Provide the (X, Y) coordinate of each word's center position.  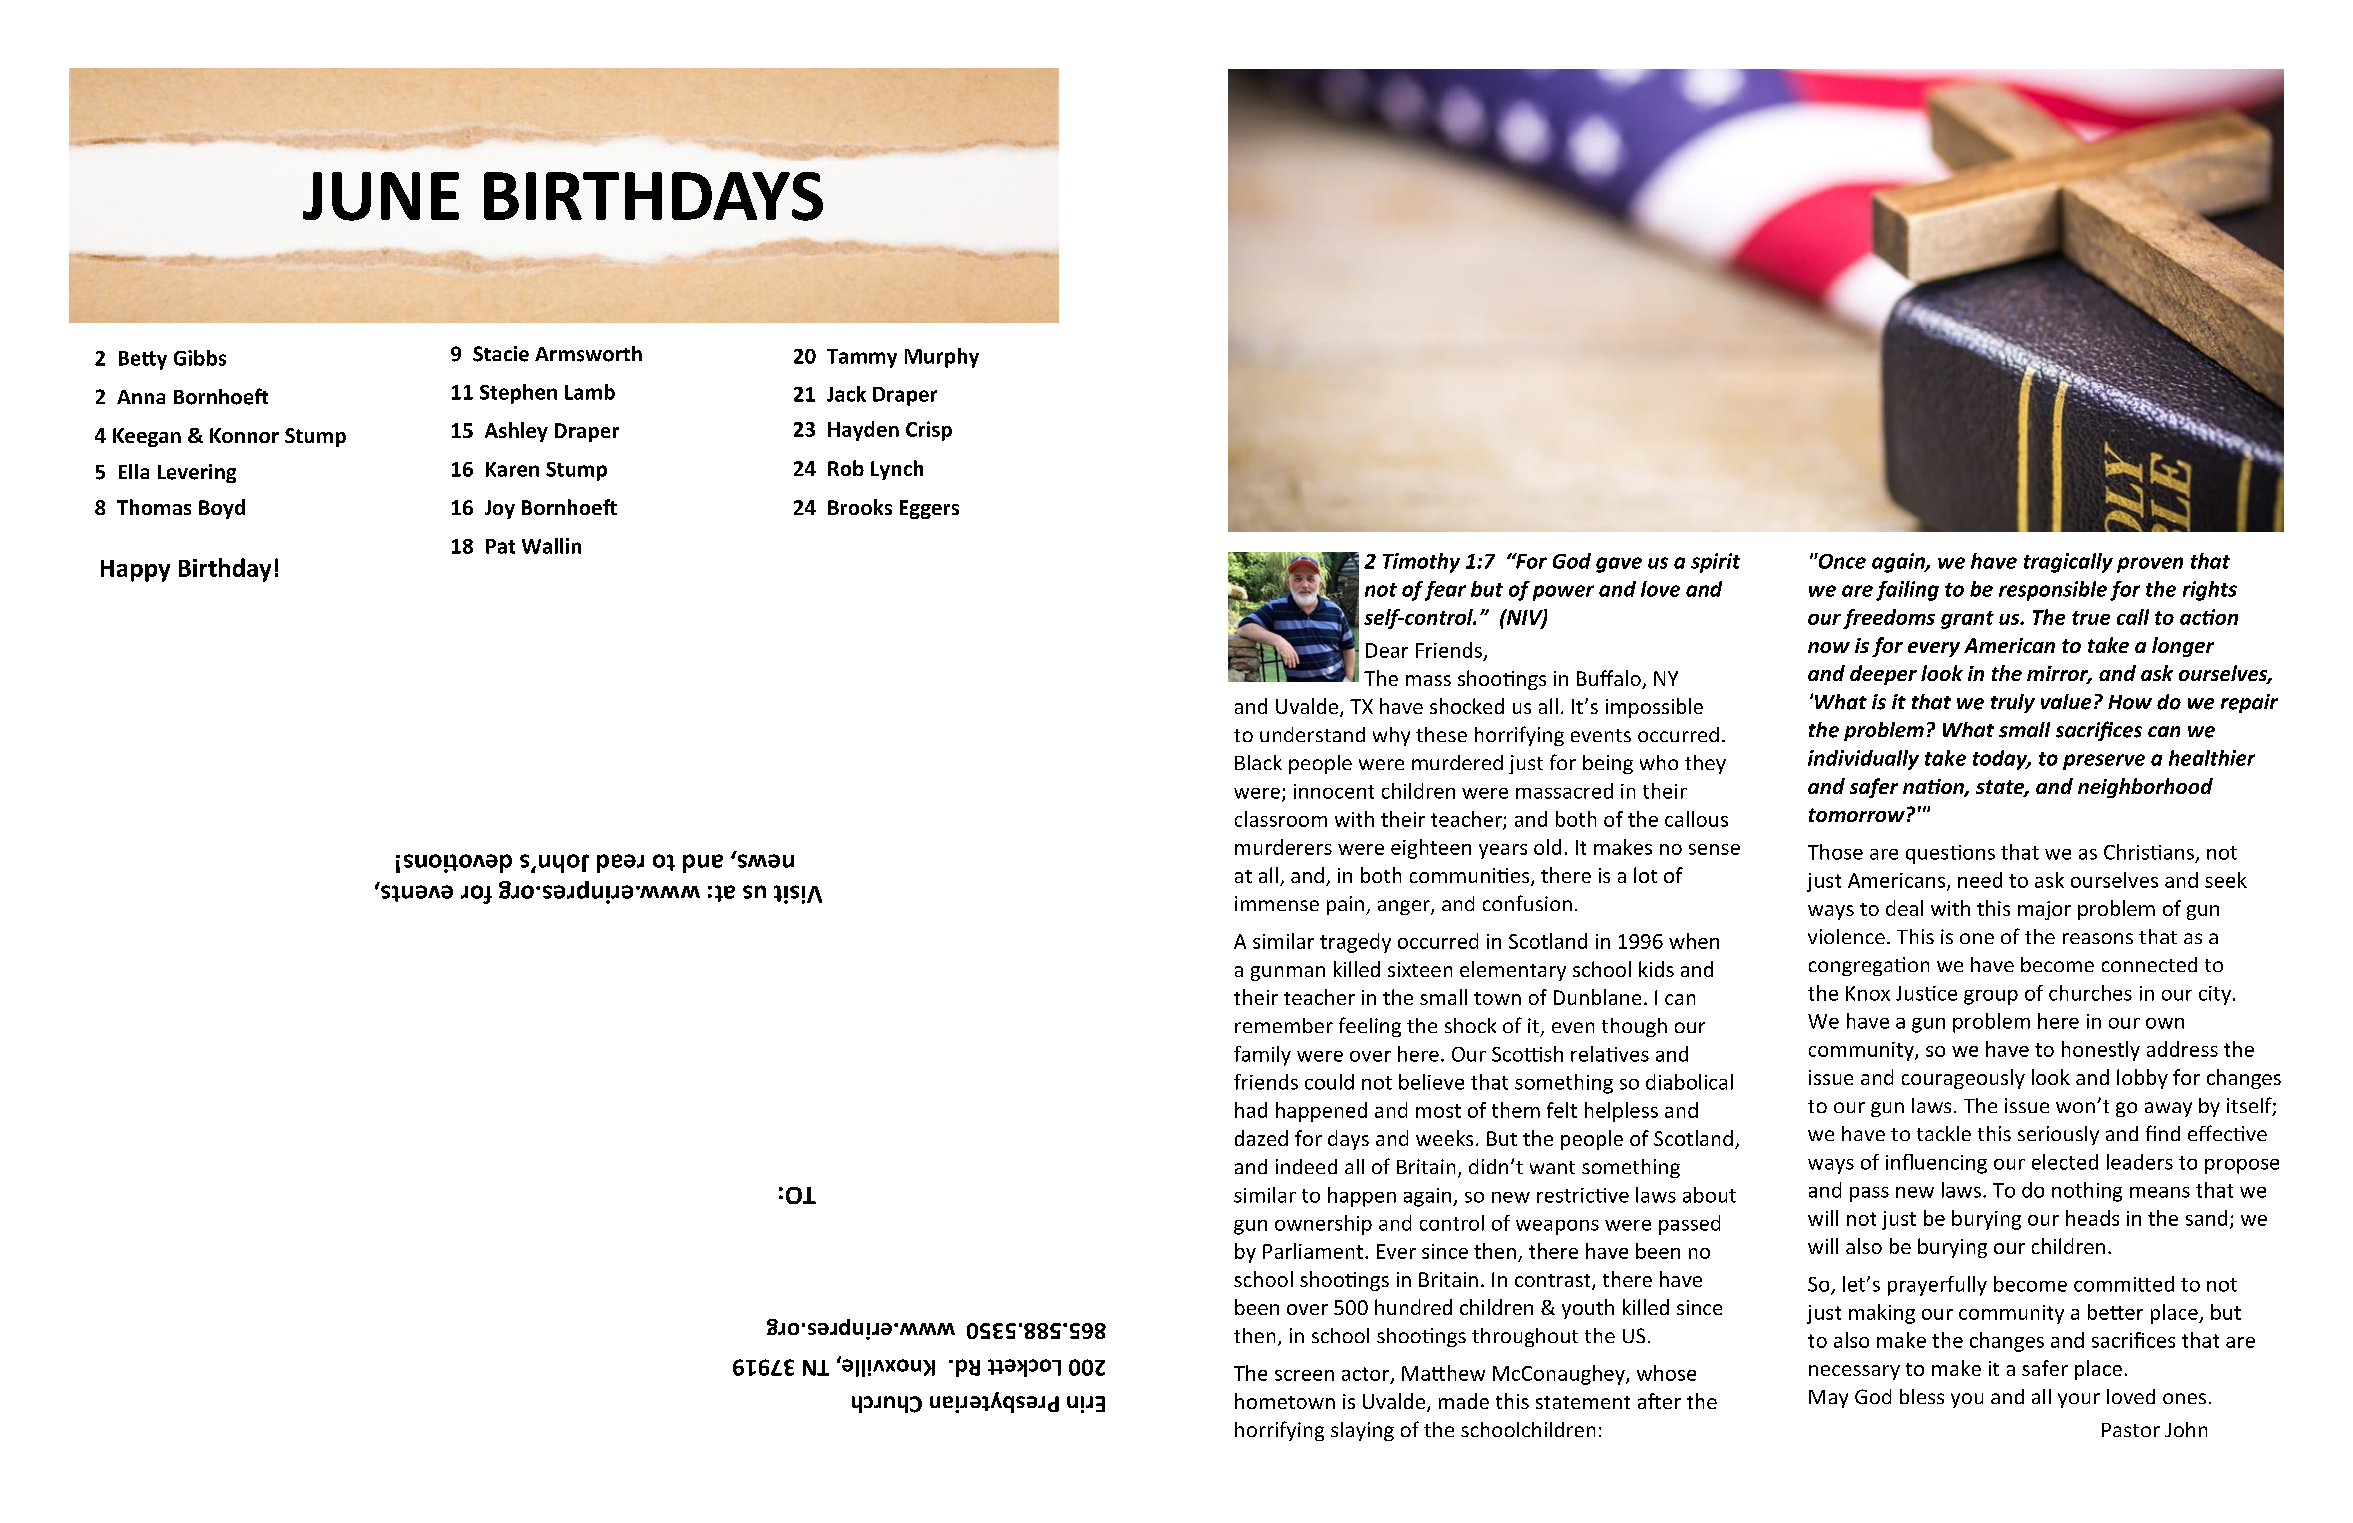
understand (1312, 734)
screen (1304, 1375)
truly (2013, 703)
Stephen (518, 394)
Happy (135, 571)
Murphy (942, 358)
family (1262, 1056)
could (1329, 1082)
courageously (1963, 1079)
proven (2150, 565)
